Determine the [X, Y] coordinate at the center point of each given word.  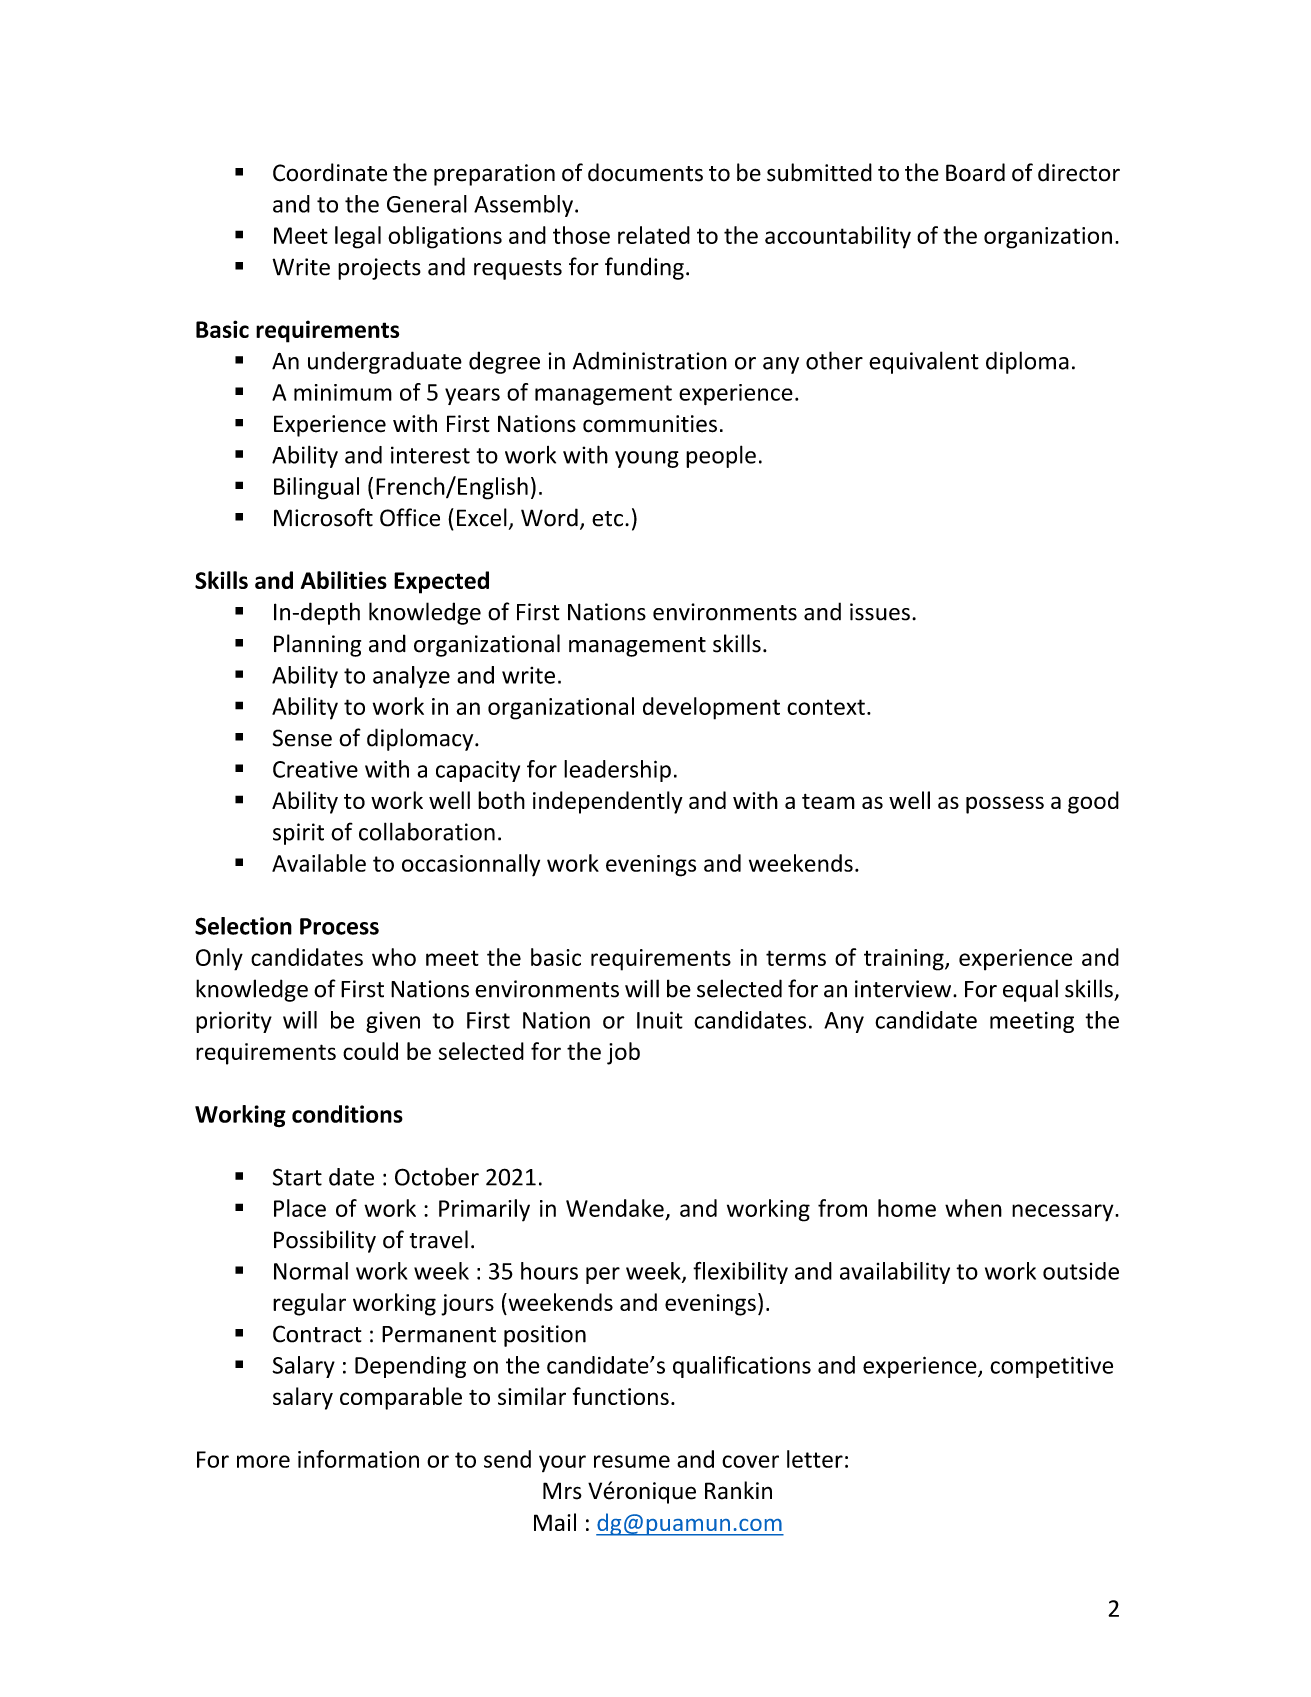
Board [975, 172]
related [654, 235]
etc [607, 519]
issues [880, 612]
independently [608, 802]
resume [632, 1461]
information [358, 1459]
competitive [1051, 1367]
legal [358, 237]
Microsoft [323, 517]
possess [1005, 805]
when [973, 1208]
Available [319, 863]
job [623, 1053]
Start [297, 1177]
